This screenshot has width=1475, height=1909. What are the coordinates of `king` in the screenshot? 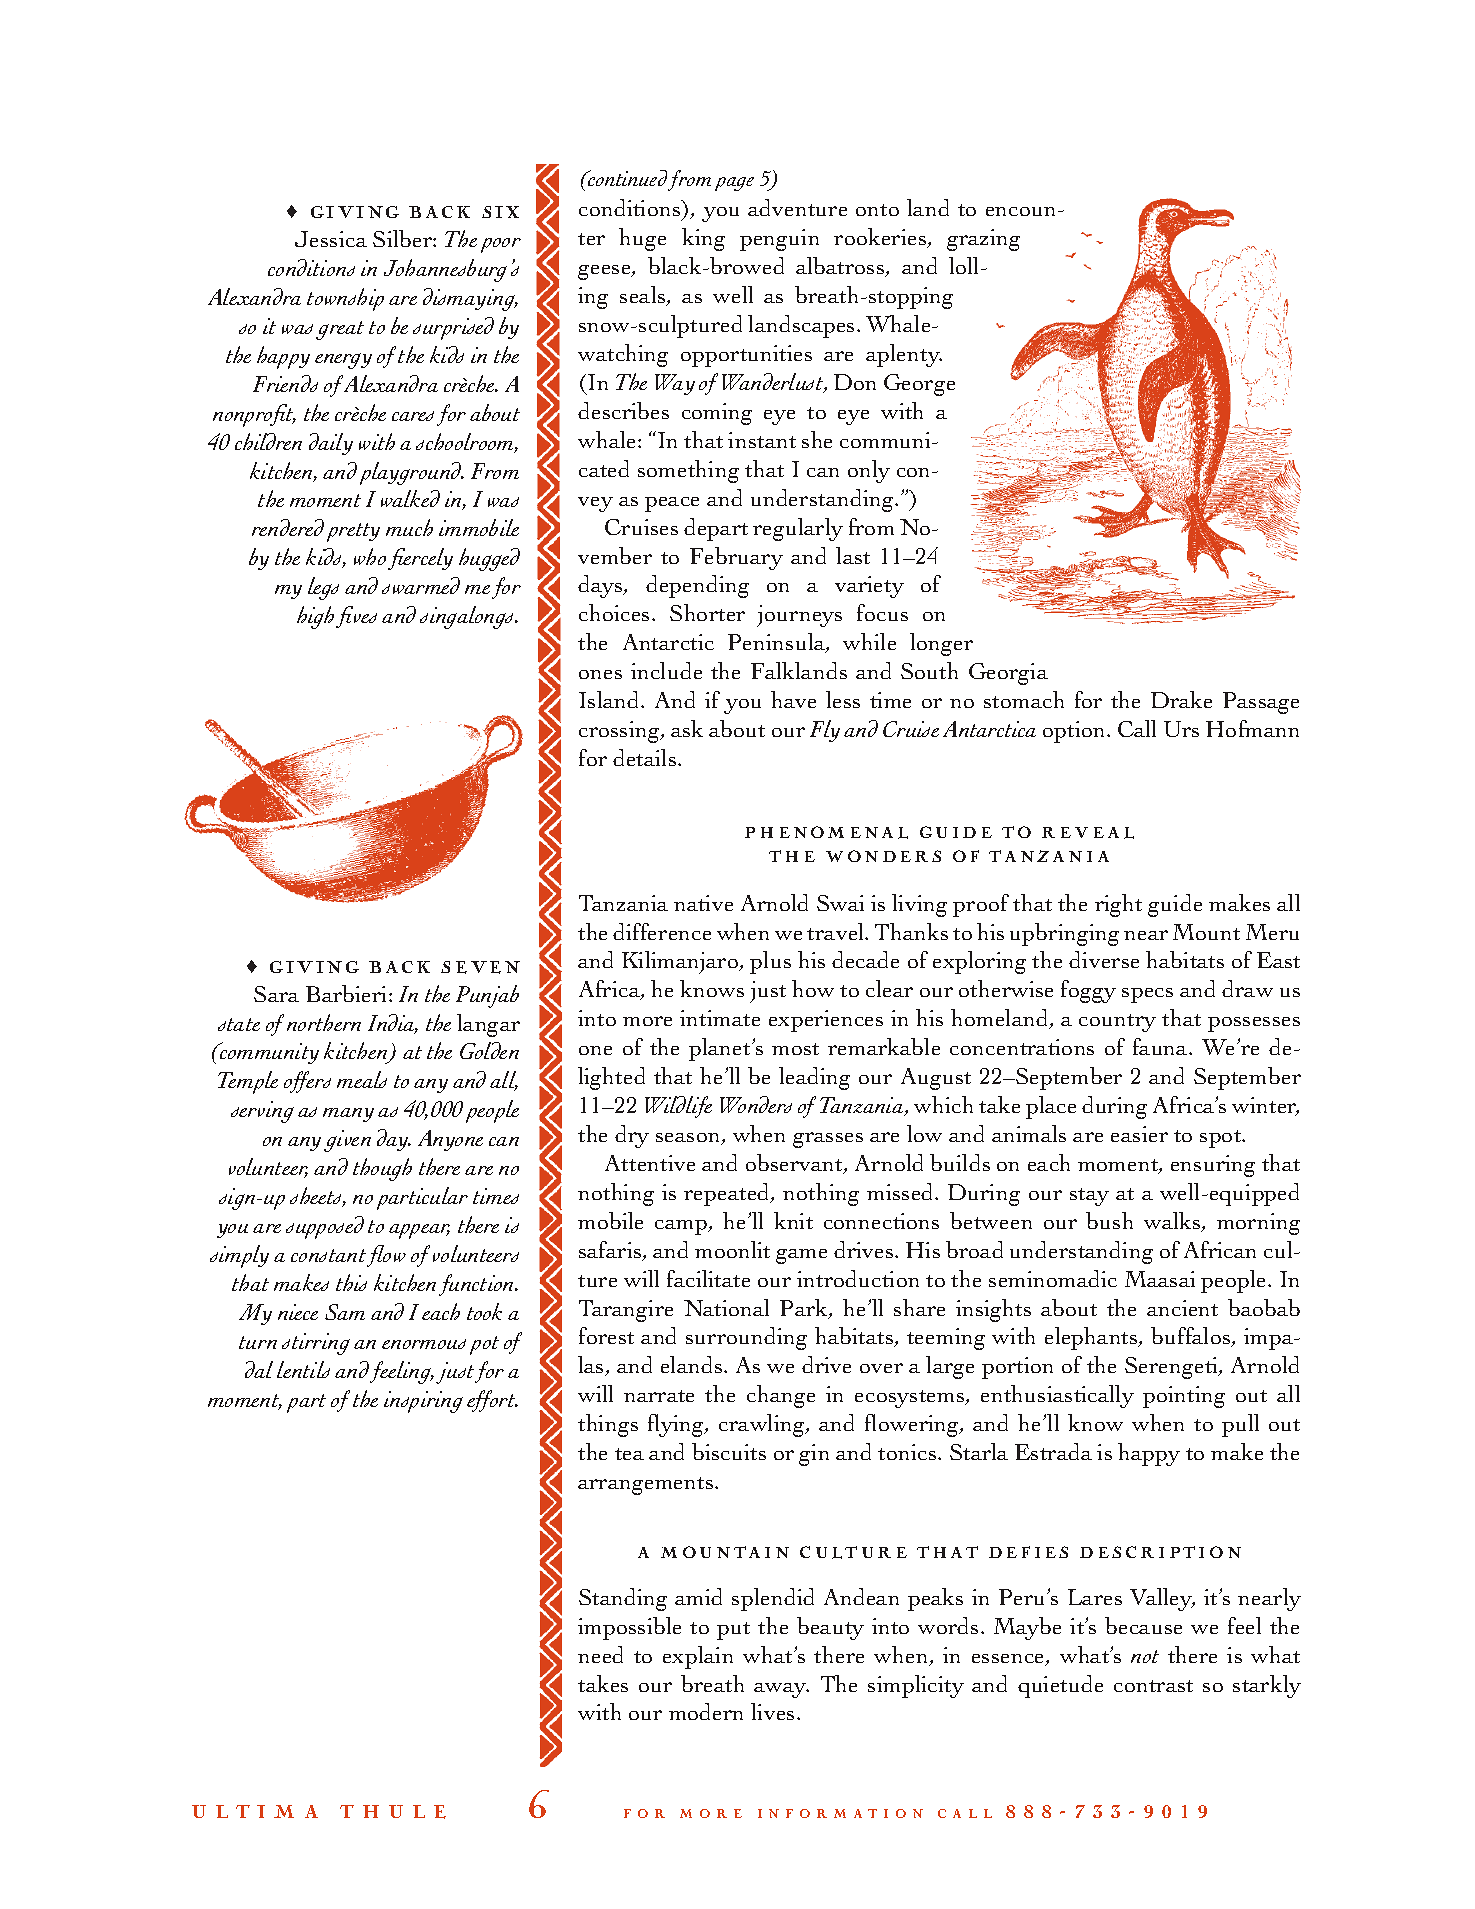 It's located at (703, 239).
